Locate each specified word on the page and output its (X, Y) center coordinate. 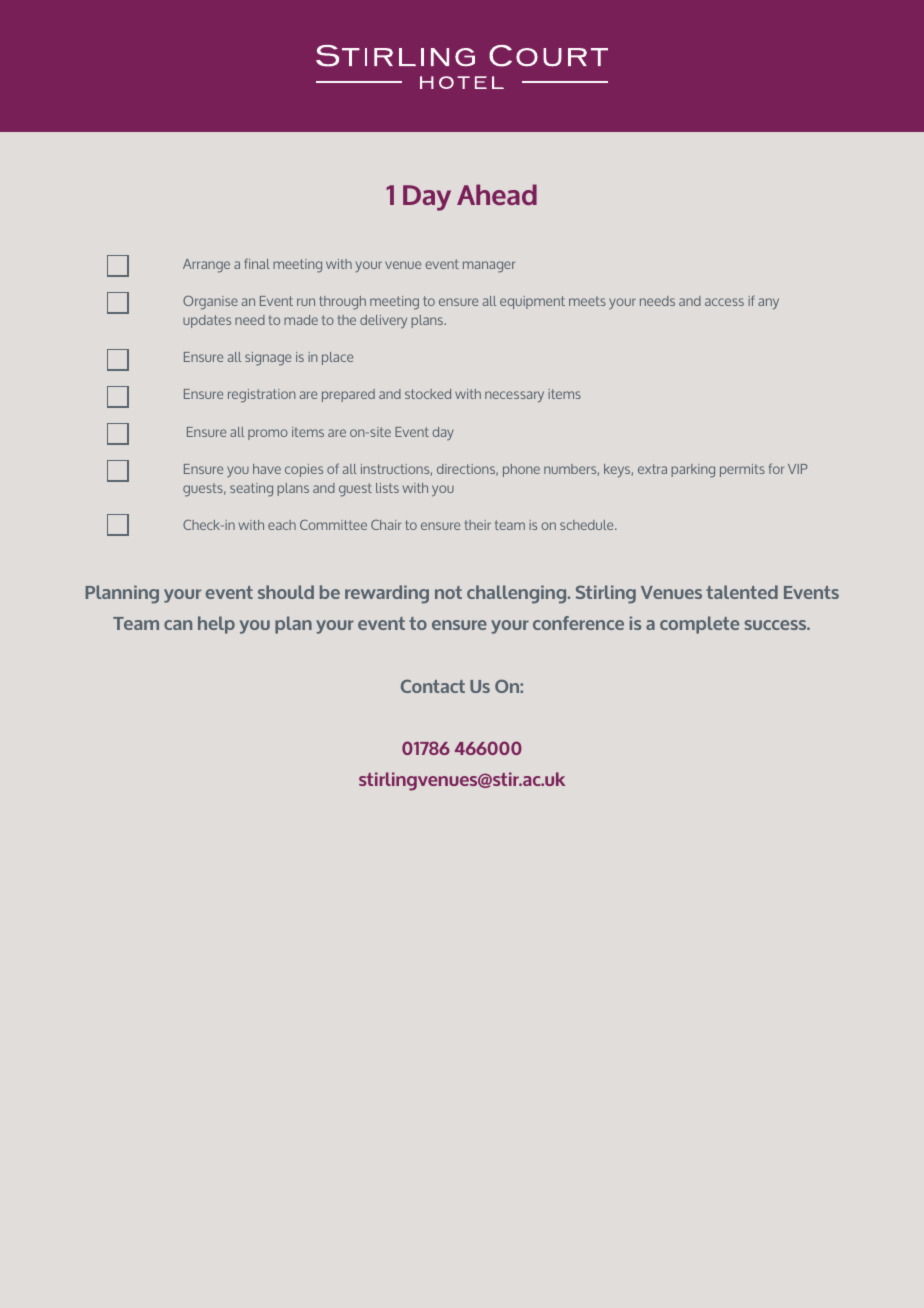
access (724, 302)
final (257, 263)
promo (268, 434)
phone (521, 470)
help (216, 625)
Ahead (497, 194)
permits (742, 470)
